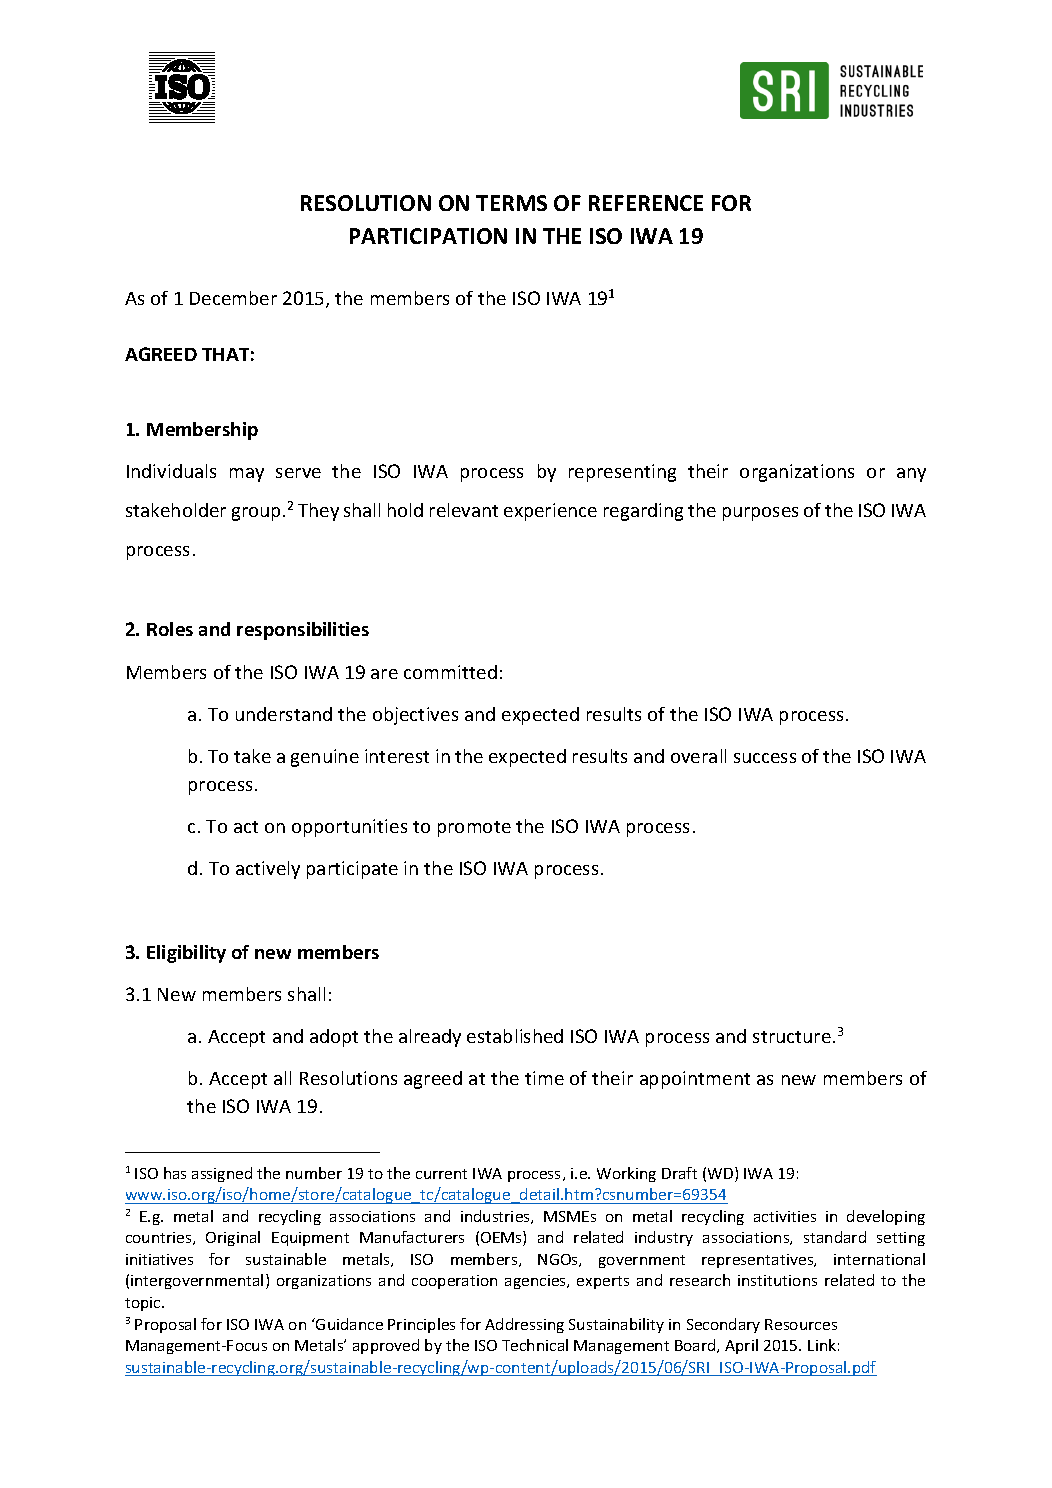 The image size is (1052, 1488). What do you see at coordinates (646, 203) in the page?
I see `REFERENCE` at bounding box center [646, 203].
